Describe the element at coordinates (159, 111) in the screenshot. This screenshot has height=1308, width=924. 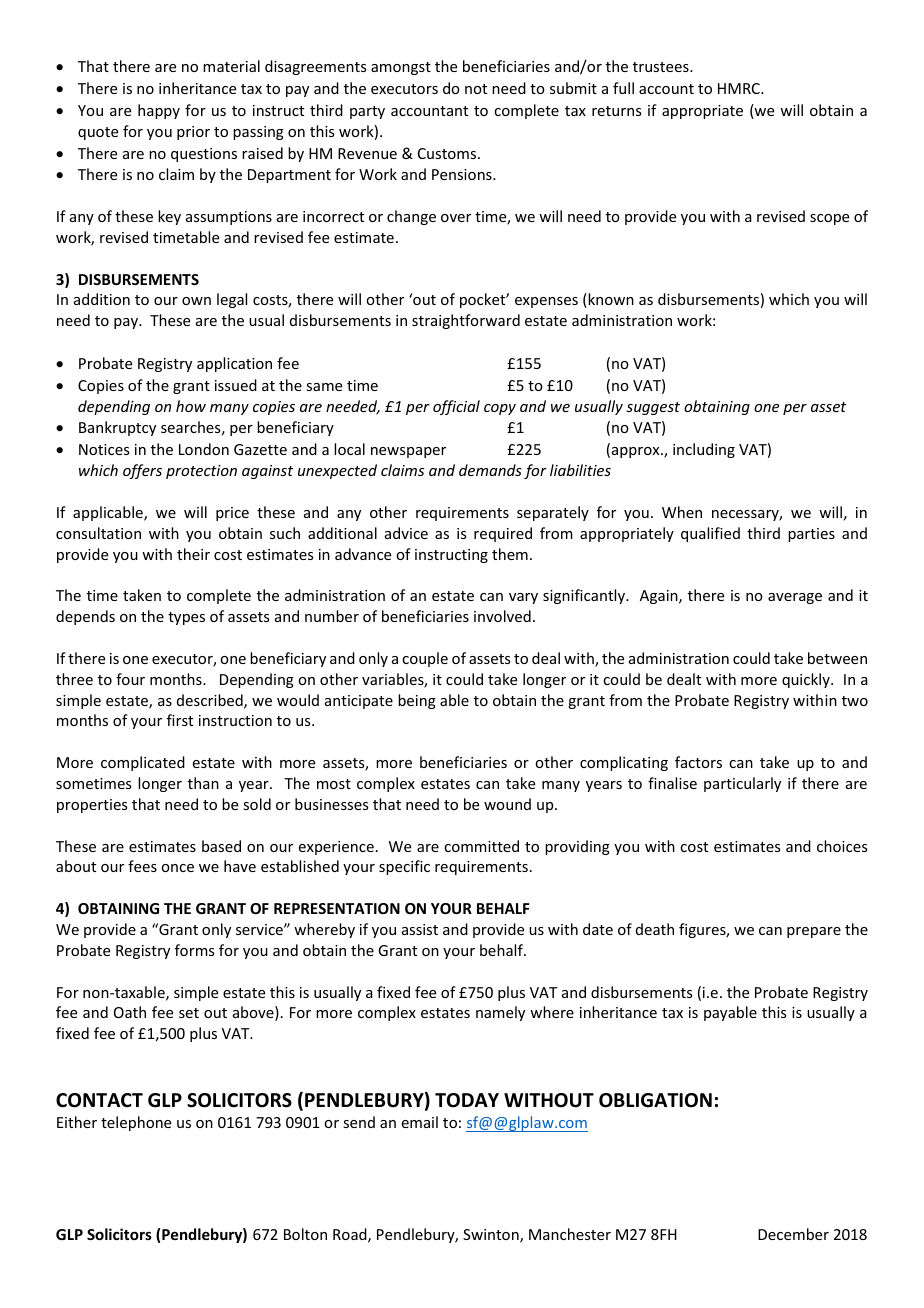
I see `happy` at that location.
